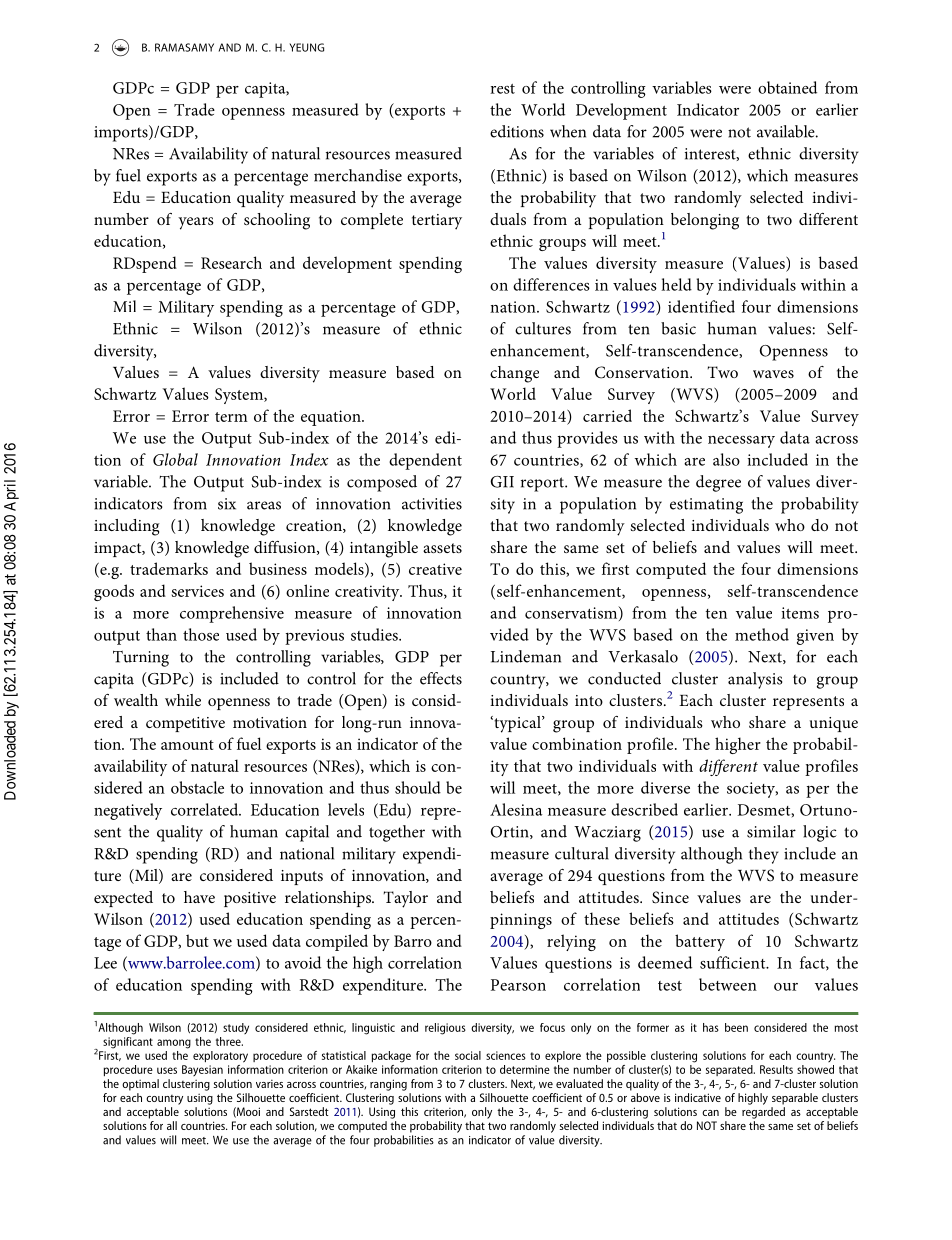  I want to click on obtained, so click(787, 87).
